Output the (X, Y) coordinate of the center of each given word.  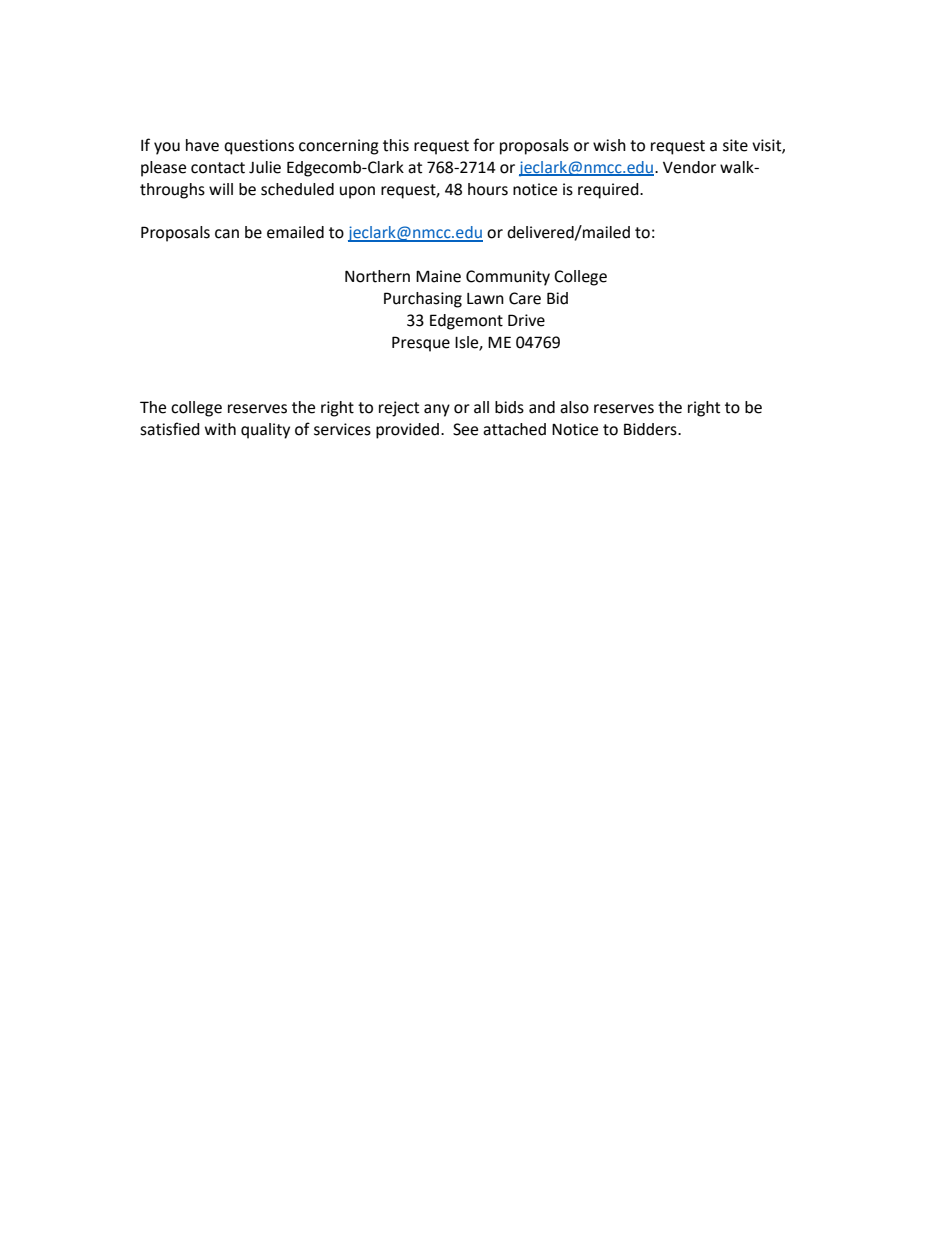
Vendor (689, 167)
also (574, 407)
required (609, 191)
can (227, 234)
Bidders (651, 429)
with (220, 429)
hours (488, 189)
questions (259, 147)
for (484, 145)
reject (399, 409)
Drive (526, 320)
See (465, 429)
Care (525, 298)
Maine (438, 276)
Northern (377, 276)
